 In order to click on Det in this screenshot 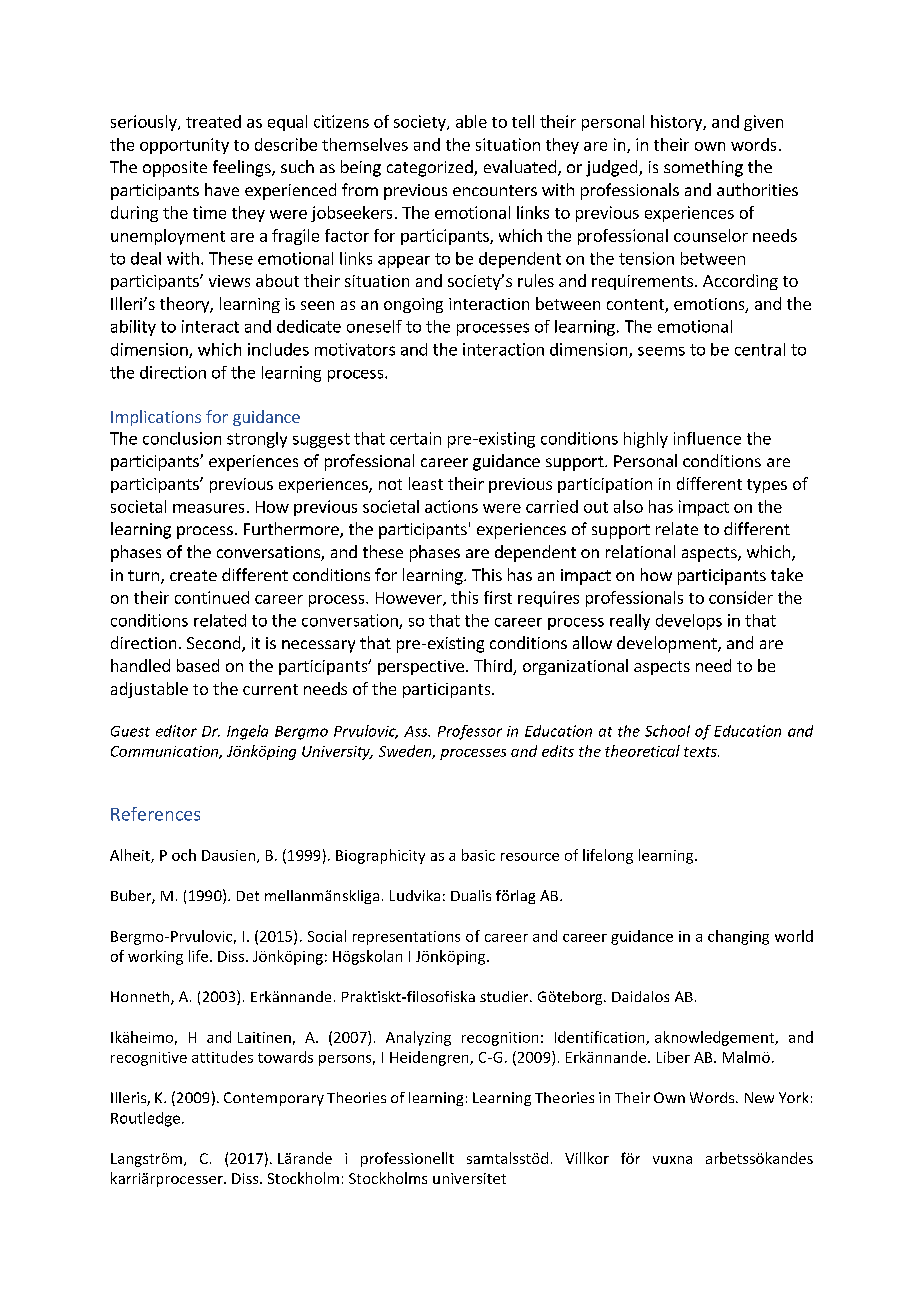, I will do `click(248, 896)`.
